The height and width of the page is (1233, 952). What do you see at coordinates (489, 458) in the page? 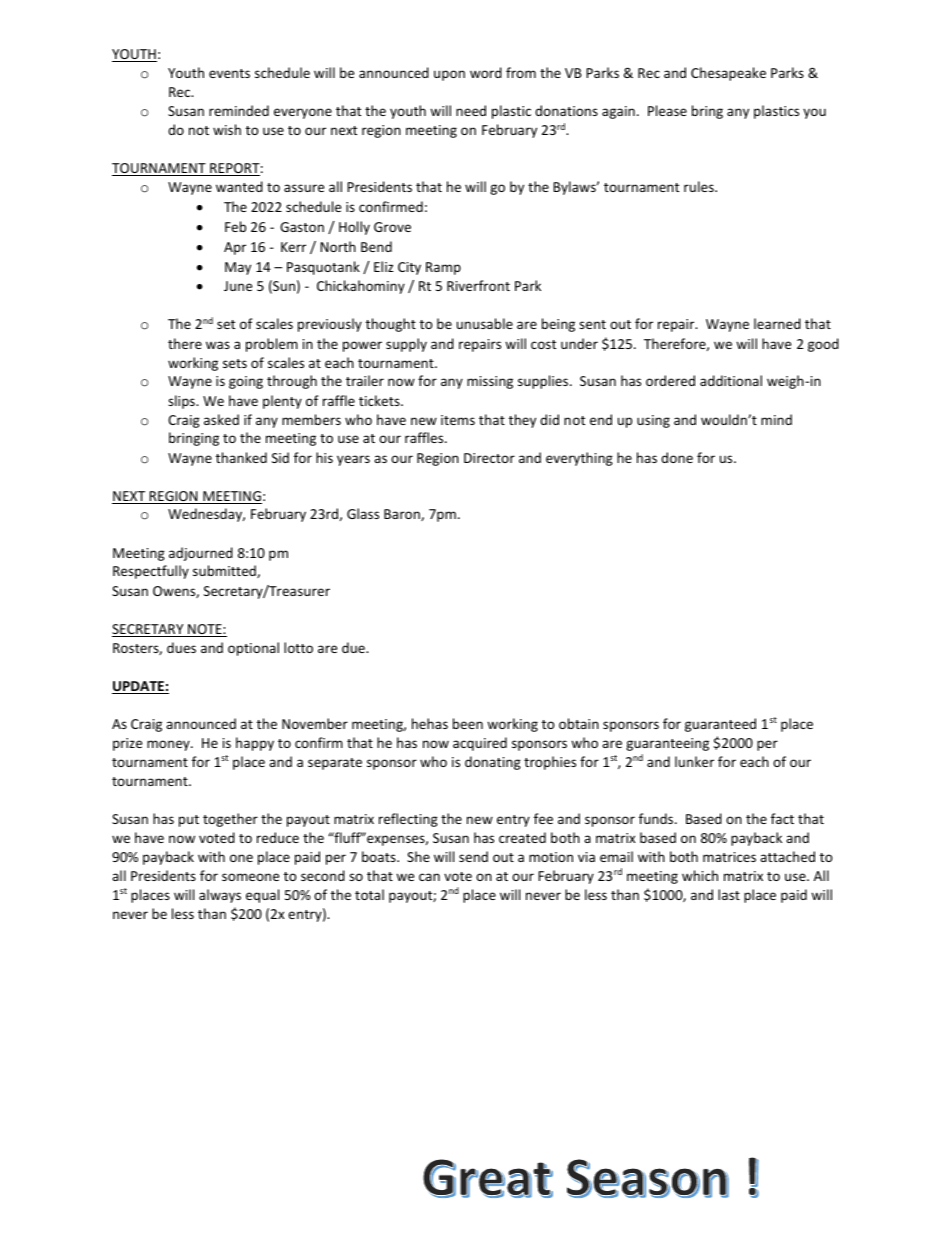
I see `Director` at bounding box center [489, 458].
